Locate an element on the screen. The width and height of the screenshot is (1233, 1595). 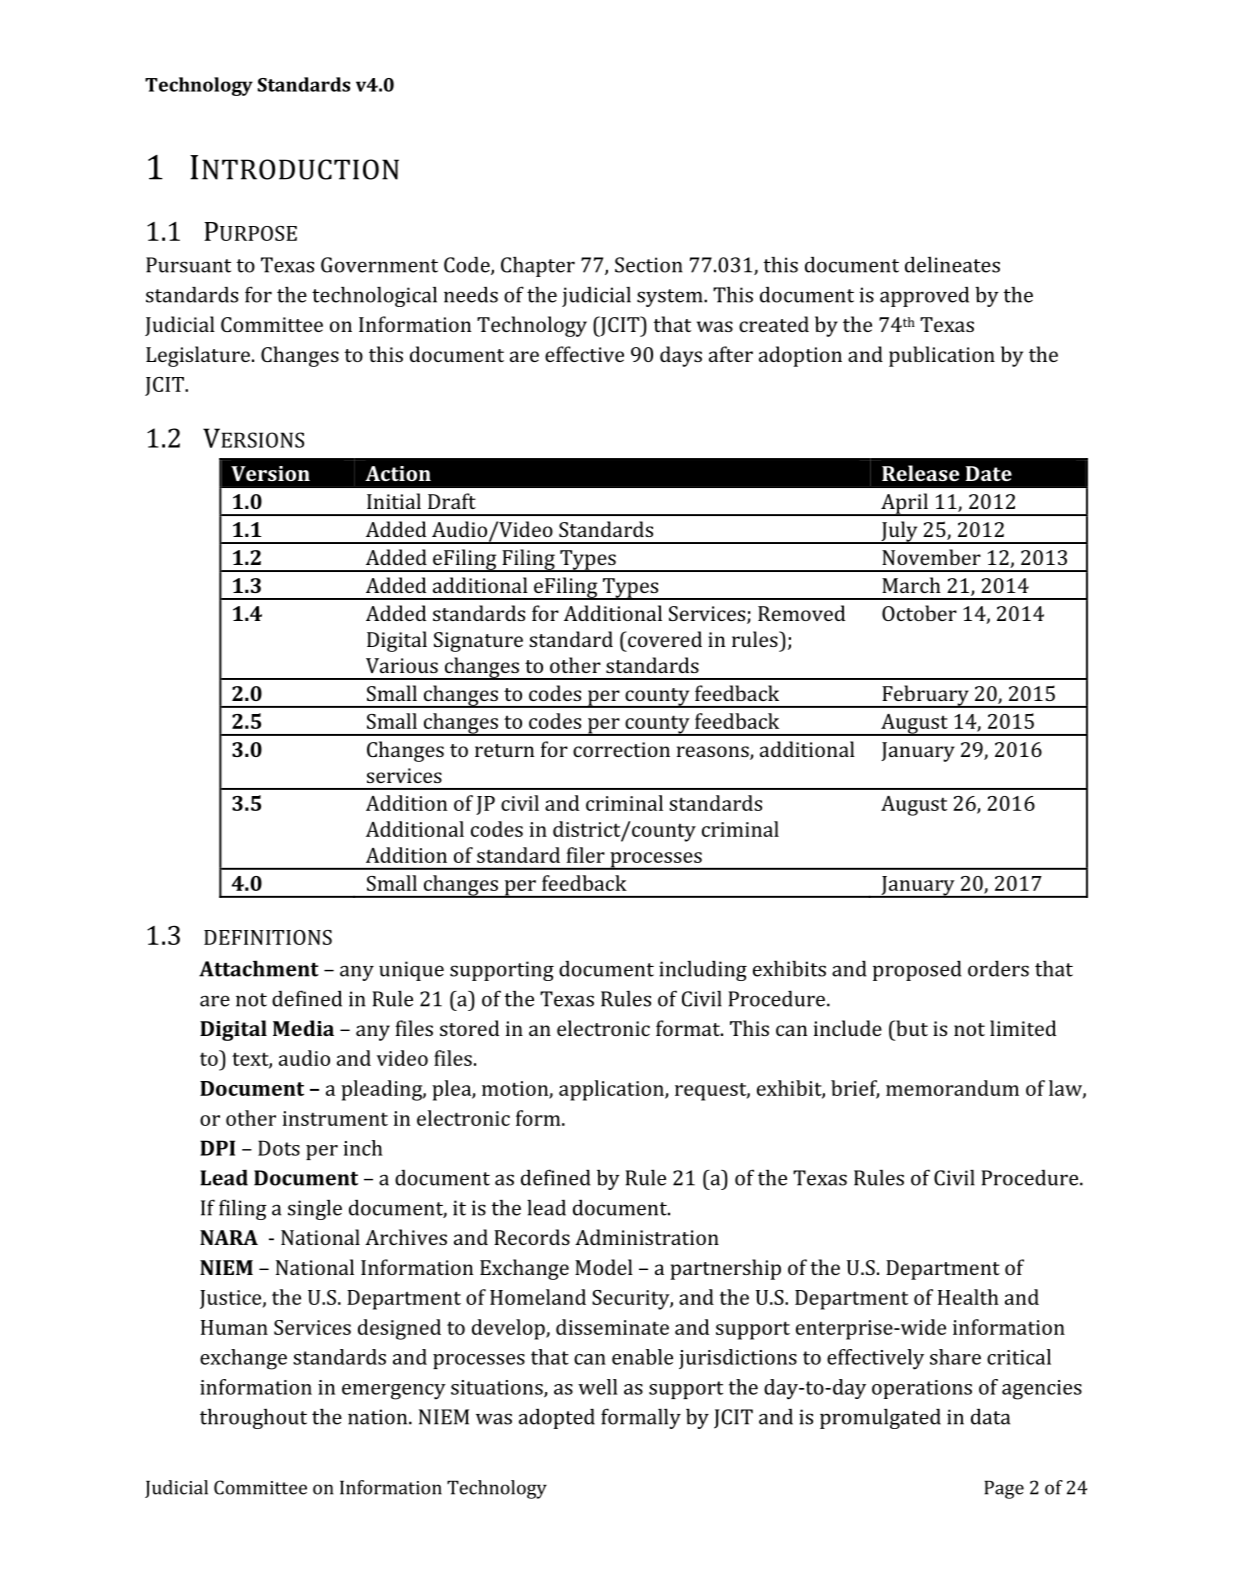
Various is located at coordinates (402, 665).
